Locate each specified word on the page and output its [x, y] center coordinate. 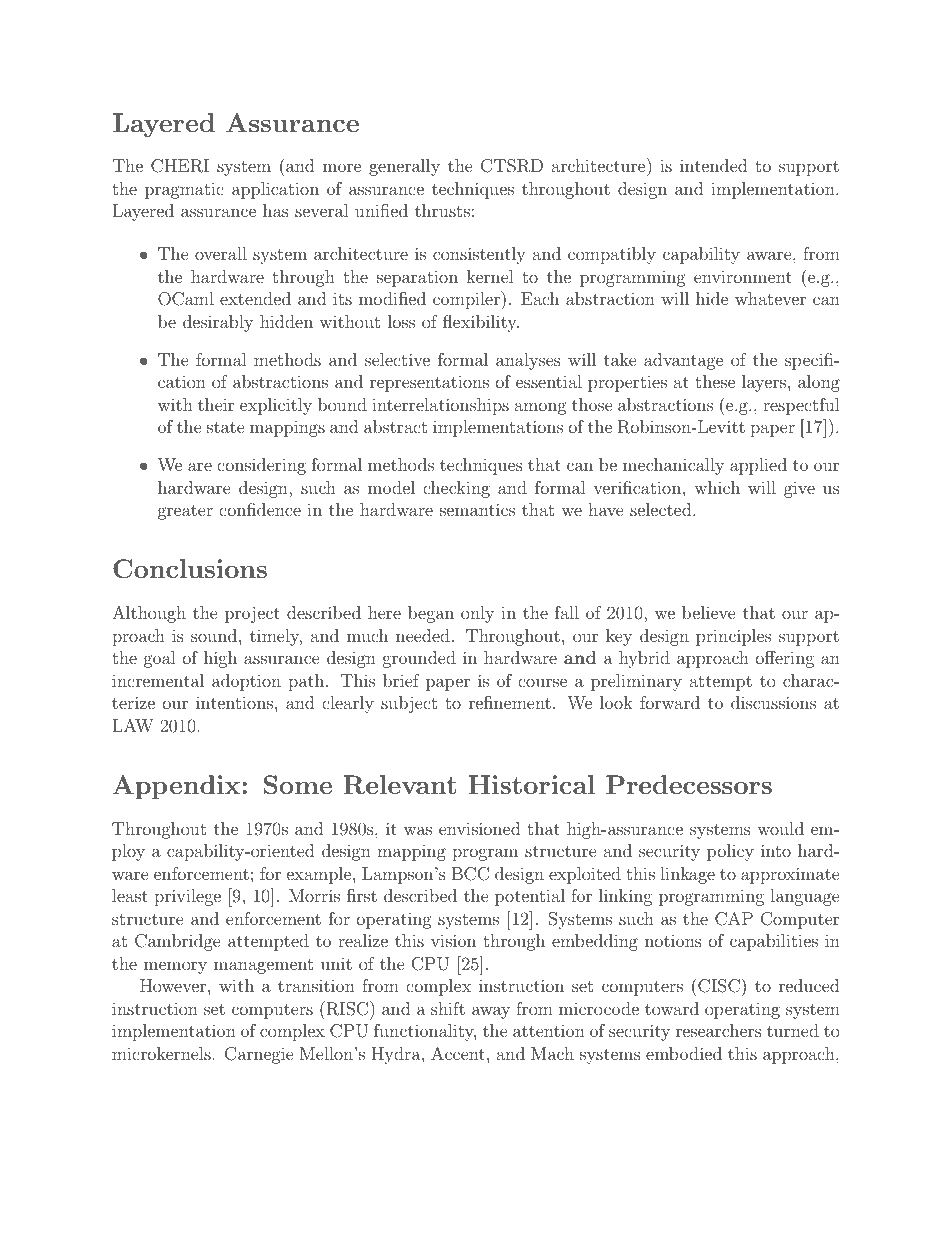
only [477, 614]
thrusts [442, 210]
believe [709, 612]
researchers [719, 1030]
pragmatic [184, 190]
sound [215, 635]
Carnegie [259, 1055]
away [491, 1012]
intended [713, 165]
